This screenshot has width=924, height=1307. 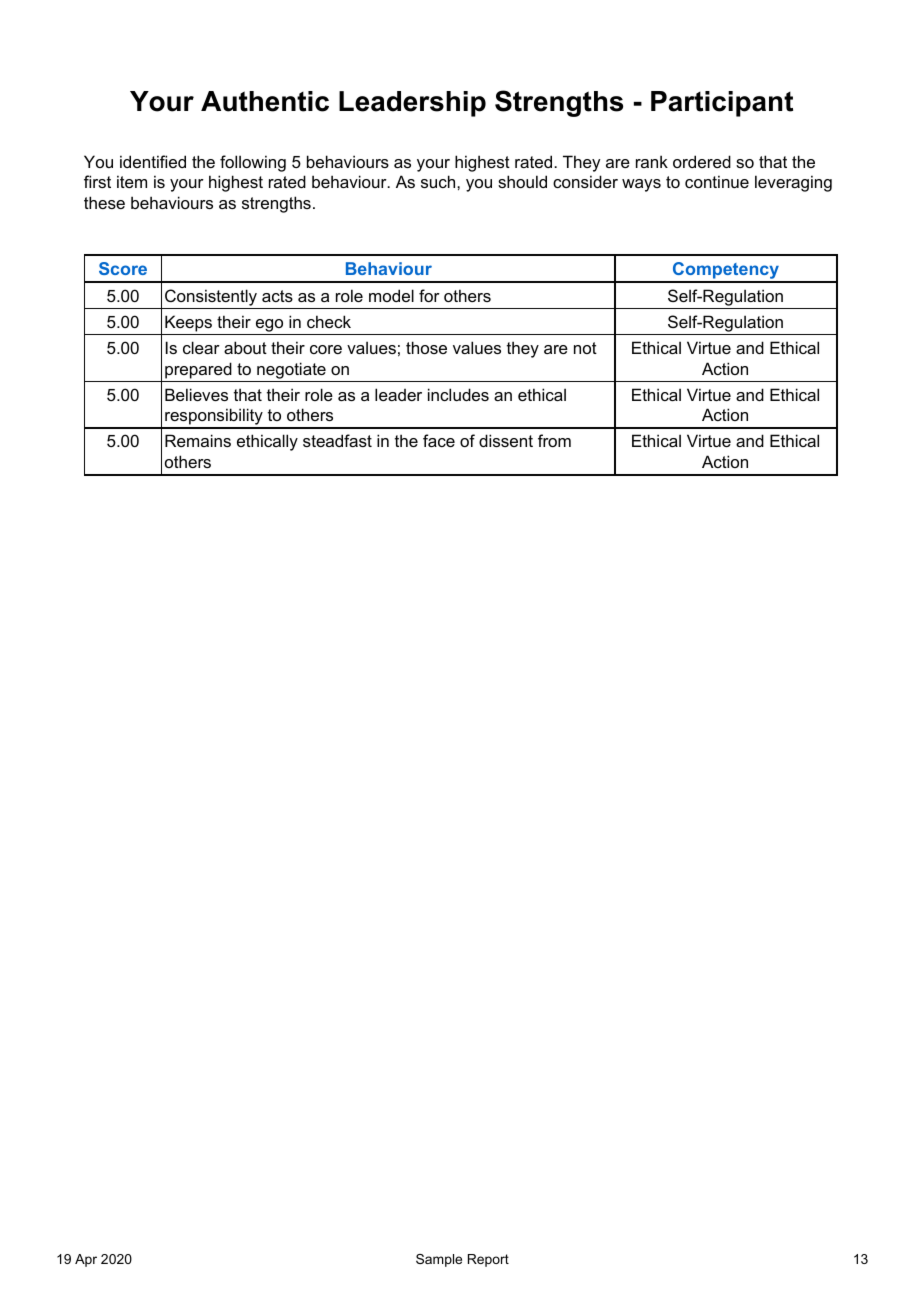 I want to click on dissent, so click(x=506, y=440).
